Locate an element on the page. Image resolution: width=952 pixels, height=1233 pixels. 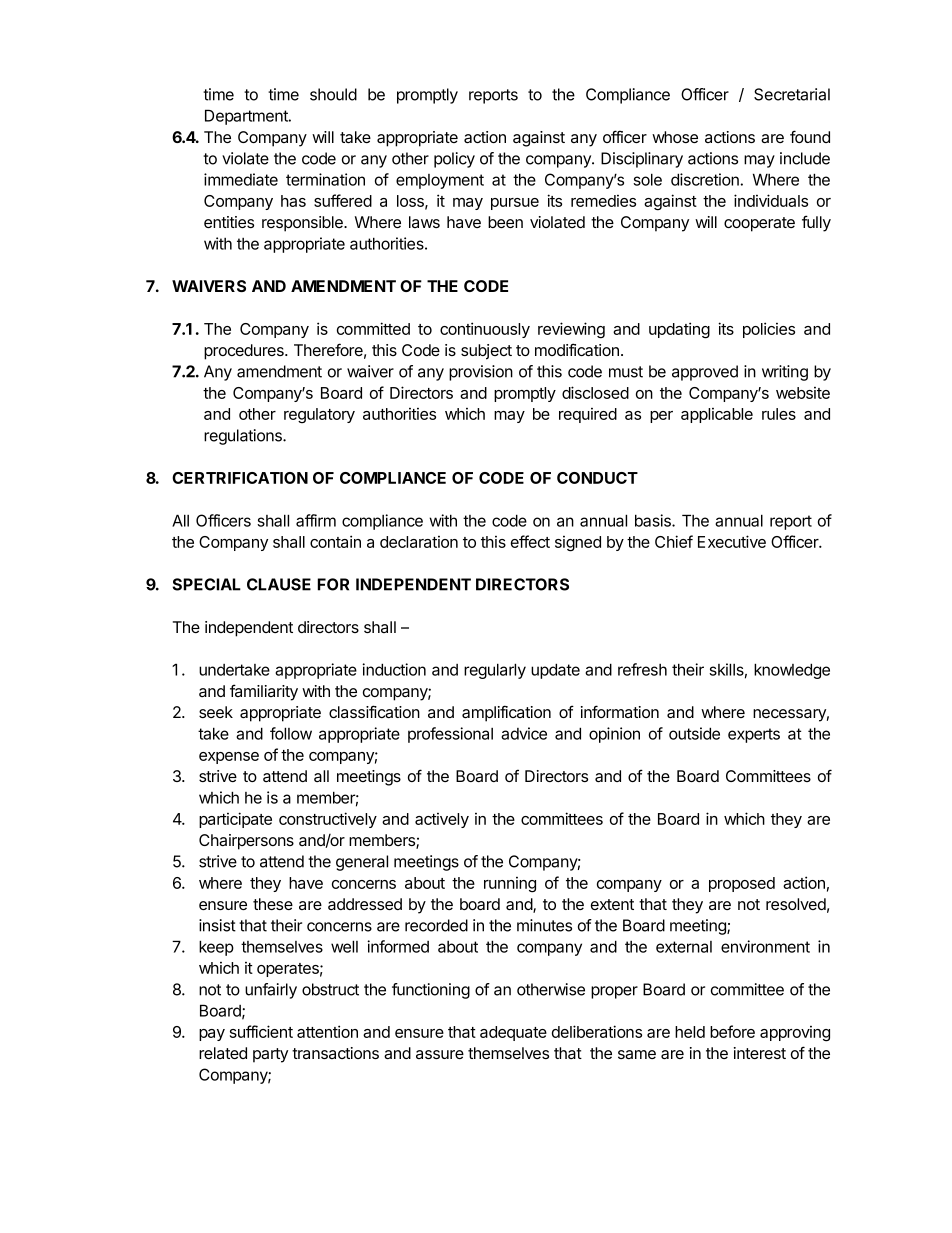
adequate is located at coordinates (513, 1033).
